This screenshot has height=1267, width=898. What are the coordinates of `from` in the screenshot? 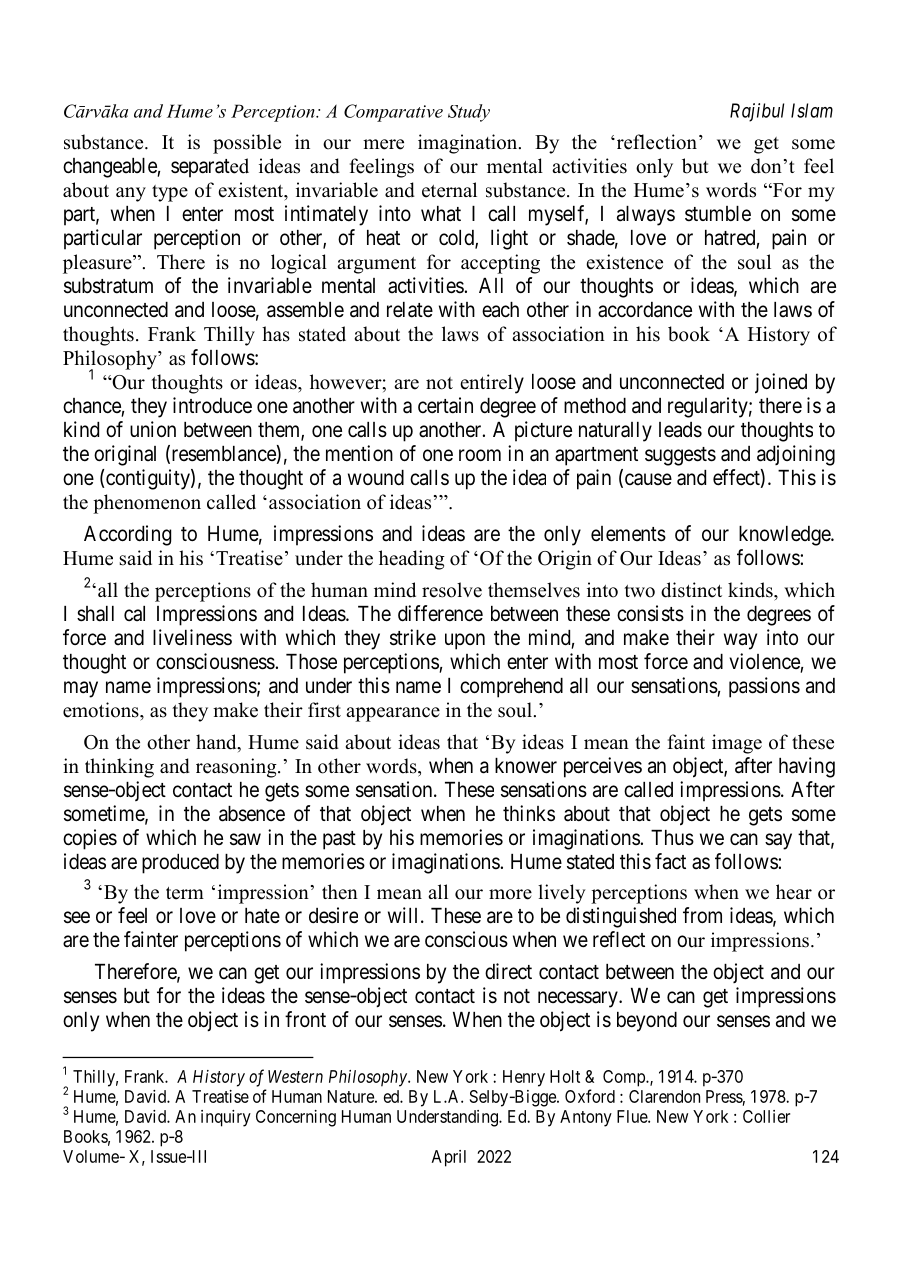 It's located at (702, 915).
